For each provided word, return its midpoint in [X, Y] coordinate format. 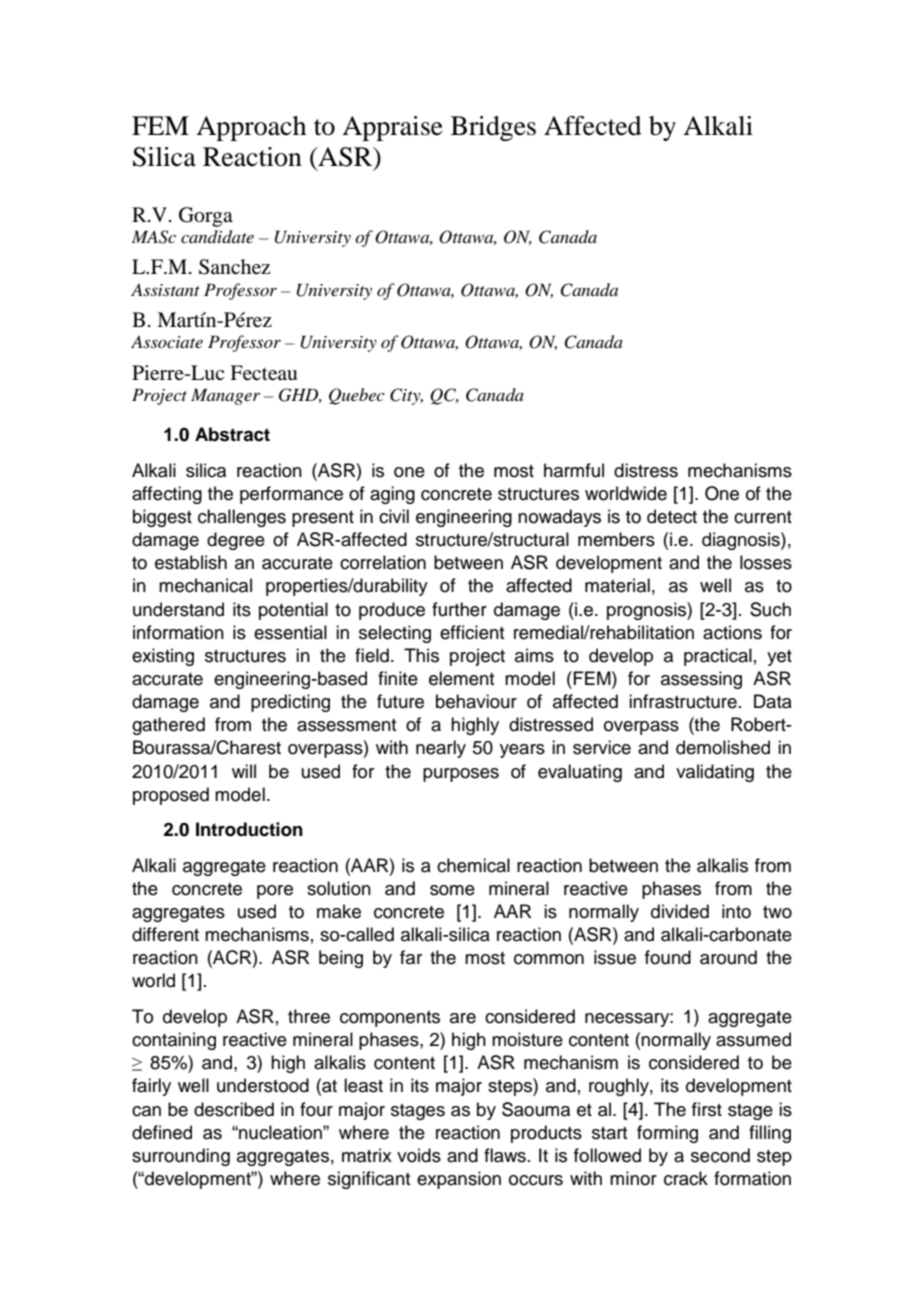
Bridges [493, 128]
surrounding [181, 1157]
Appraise [392, 128]
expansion [459, 1180]
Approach [251, 128]
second [720, 1155]
